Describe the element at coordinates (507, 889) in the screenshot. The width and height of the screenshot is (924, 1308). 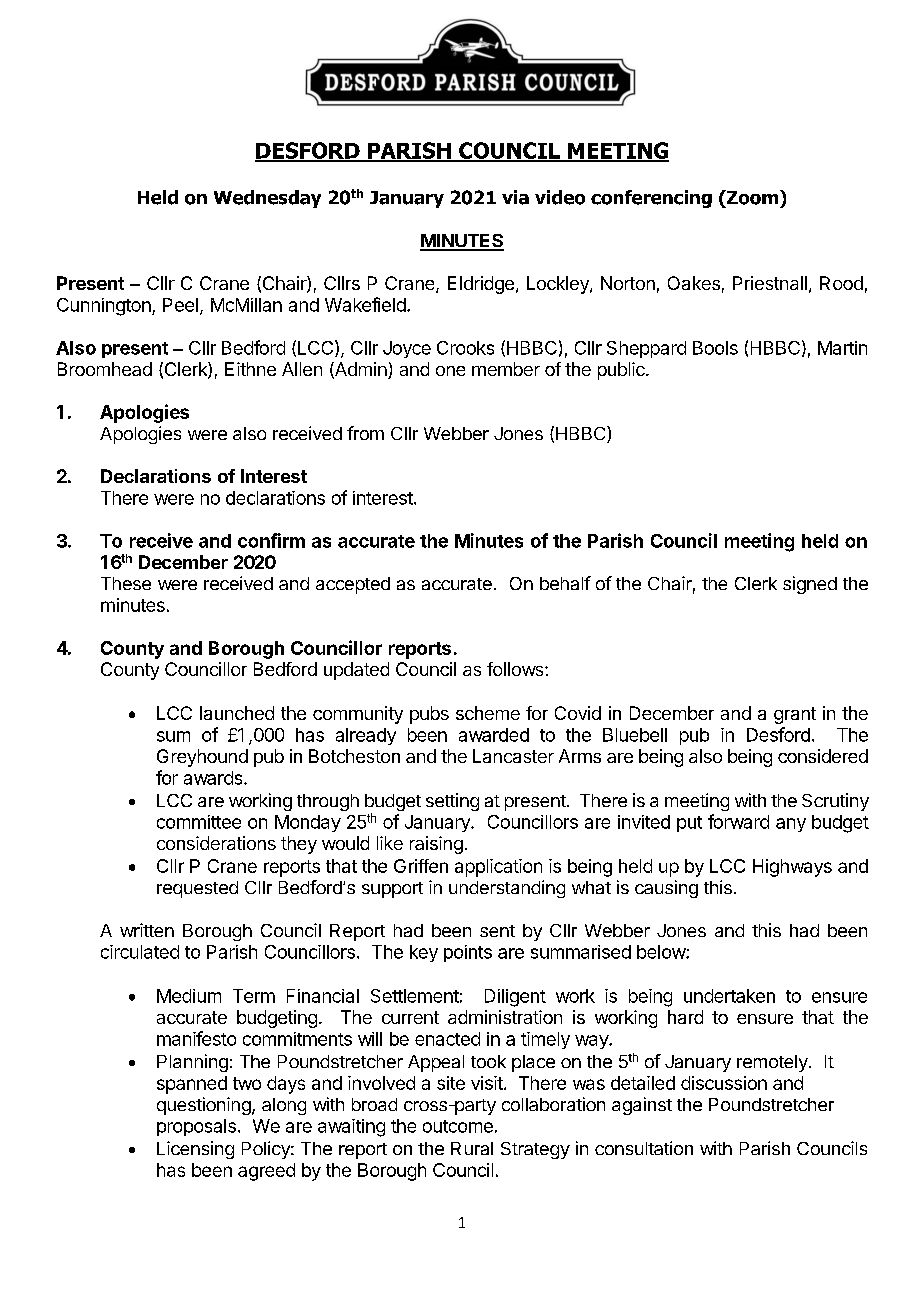
I see `understanding` at that location.
